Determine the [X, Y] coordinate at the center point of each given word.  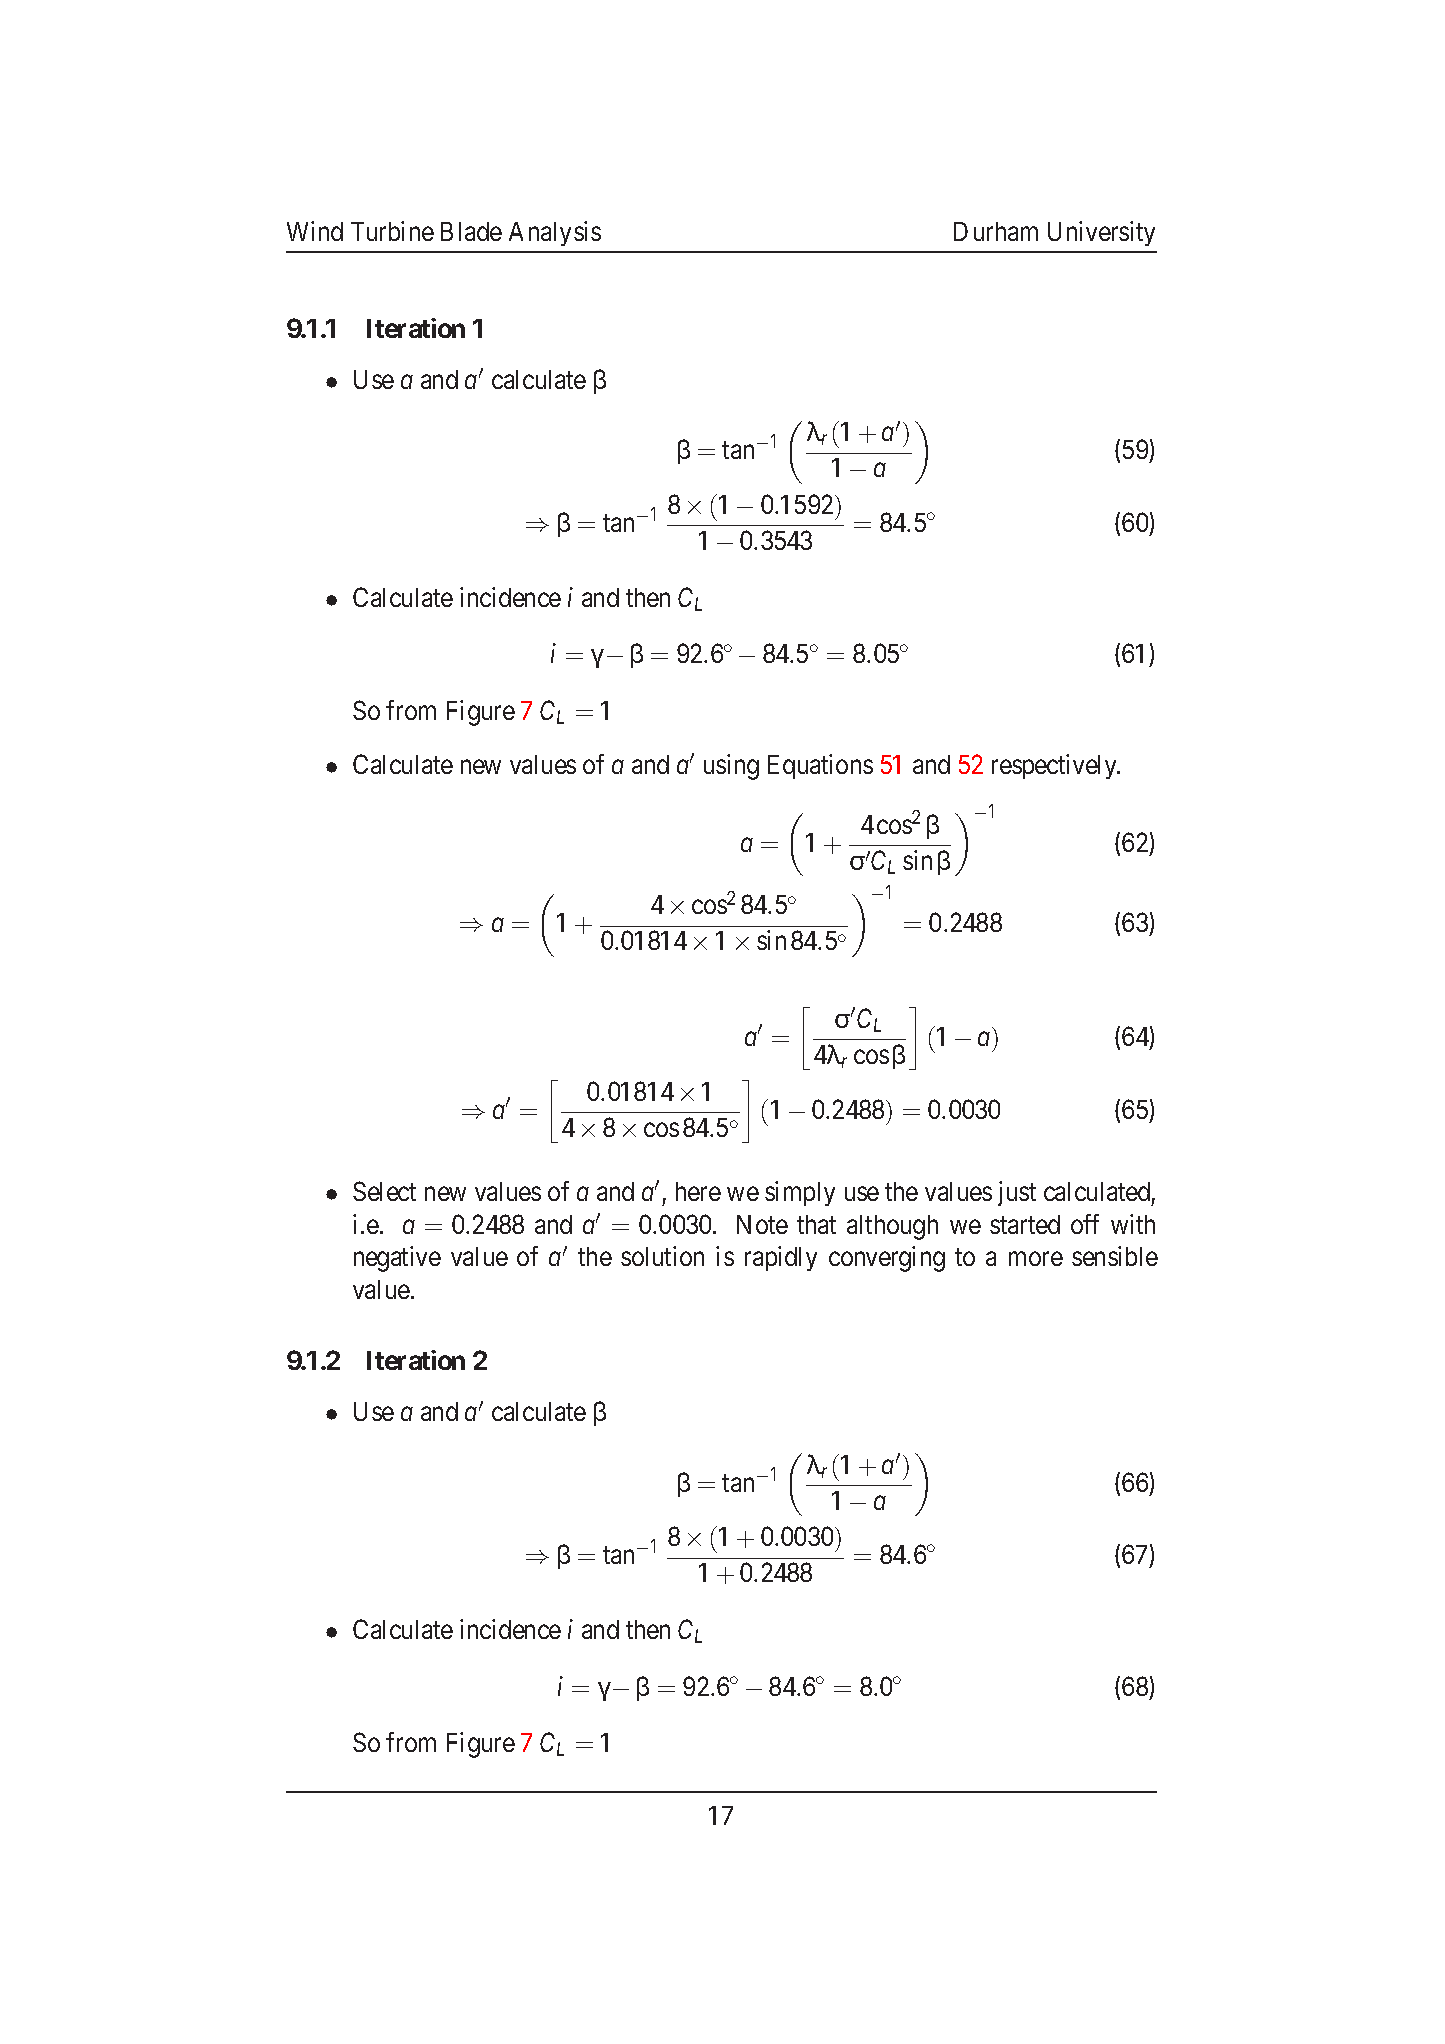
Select [384, 1191]
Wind [315, 231]
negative [397, 1259]
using [731, 767]
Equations [820, 766]
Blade [471, 231]
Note [762, 1224]
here [698, 1191]
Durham [996, 231]
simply [800, 1193]
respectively [1055, 766]
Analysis [555, 233]
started [1025, 1224]
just [1017, 1193]
